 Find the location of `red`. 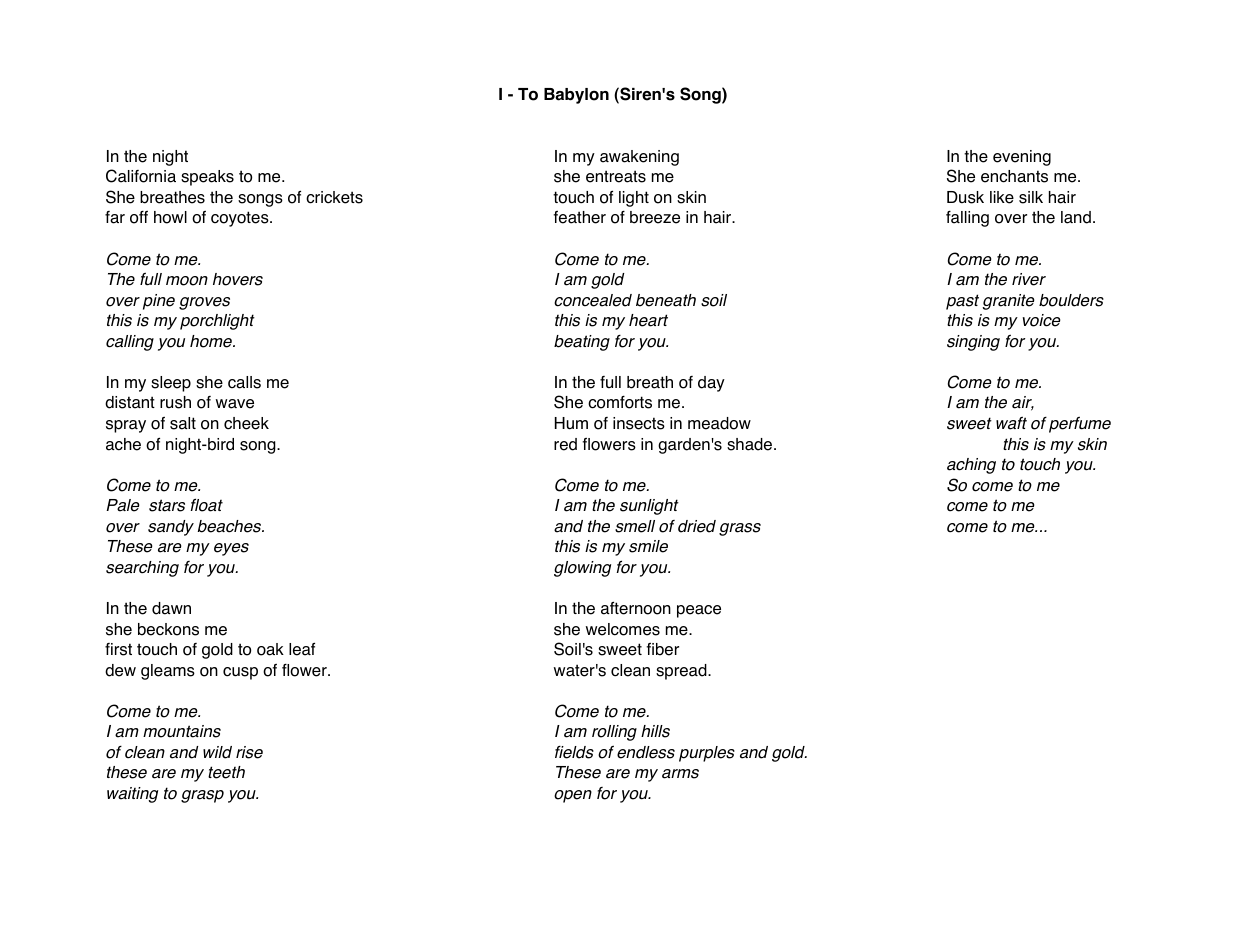

red is located at coordinates (565, 444).
